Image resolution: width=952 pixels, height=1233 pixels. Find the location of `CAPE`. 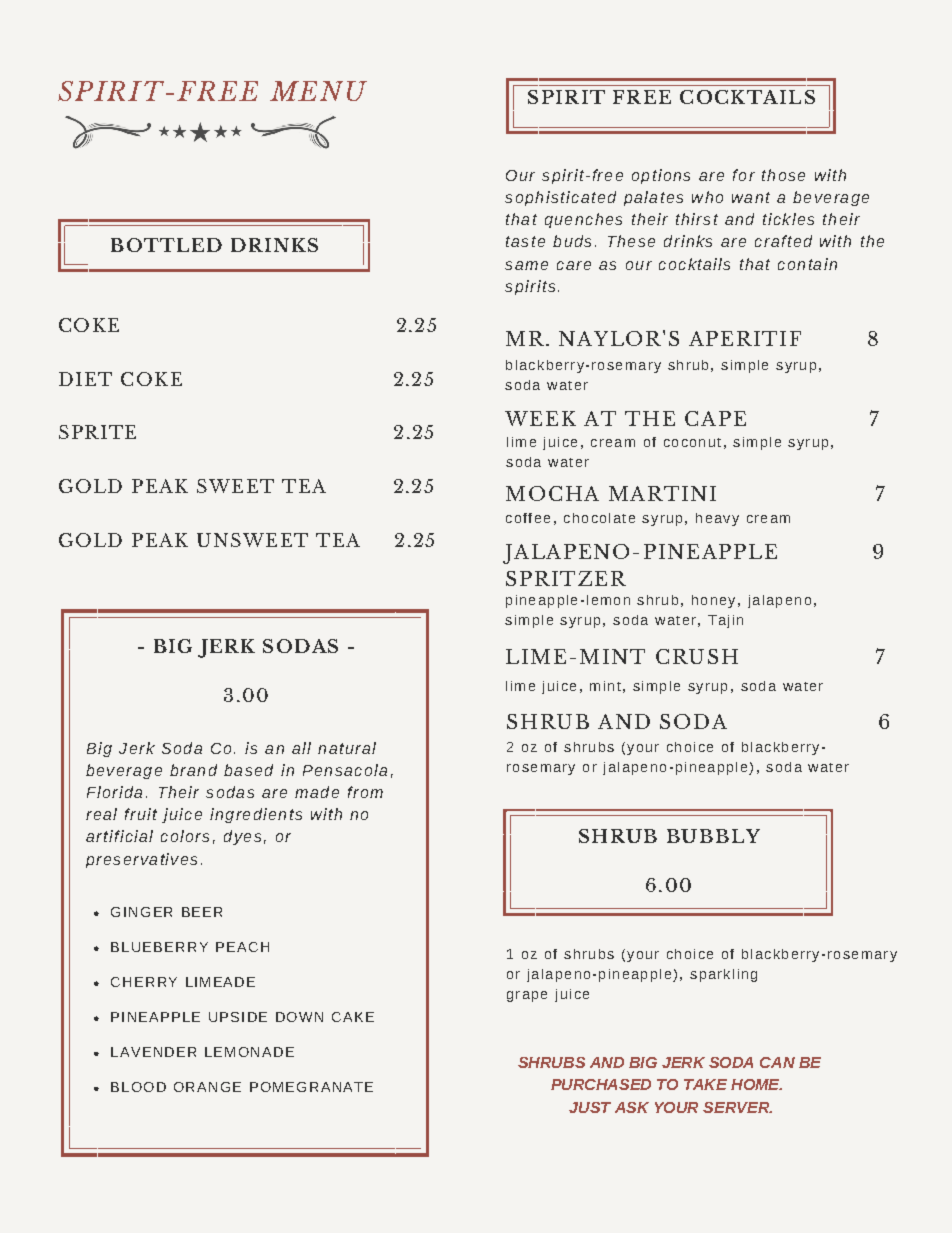

CAPE is located at coordinates (715, 418).
